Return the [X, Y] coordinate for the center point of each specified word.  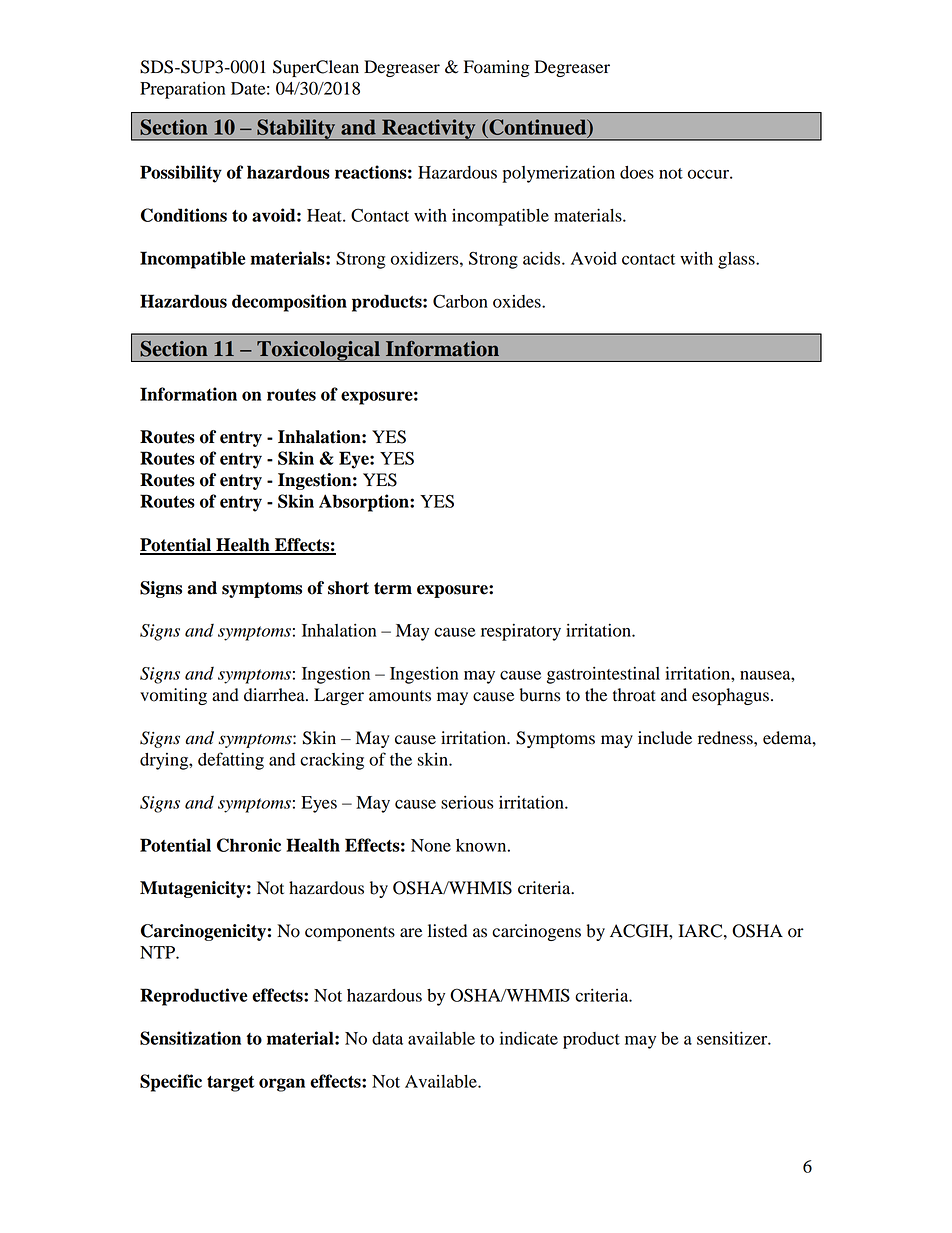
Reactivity [429, 130]
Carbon [460, 301]
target [230, 1084]
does [637, 172]
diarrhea [275, 695]
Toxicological [318, 351]
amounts [400, 696]
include [665, 738]
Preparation [182, 90]
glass [737, 260]
